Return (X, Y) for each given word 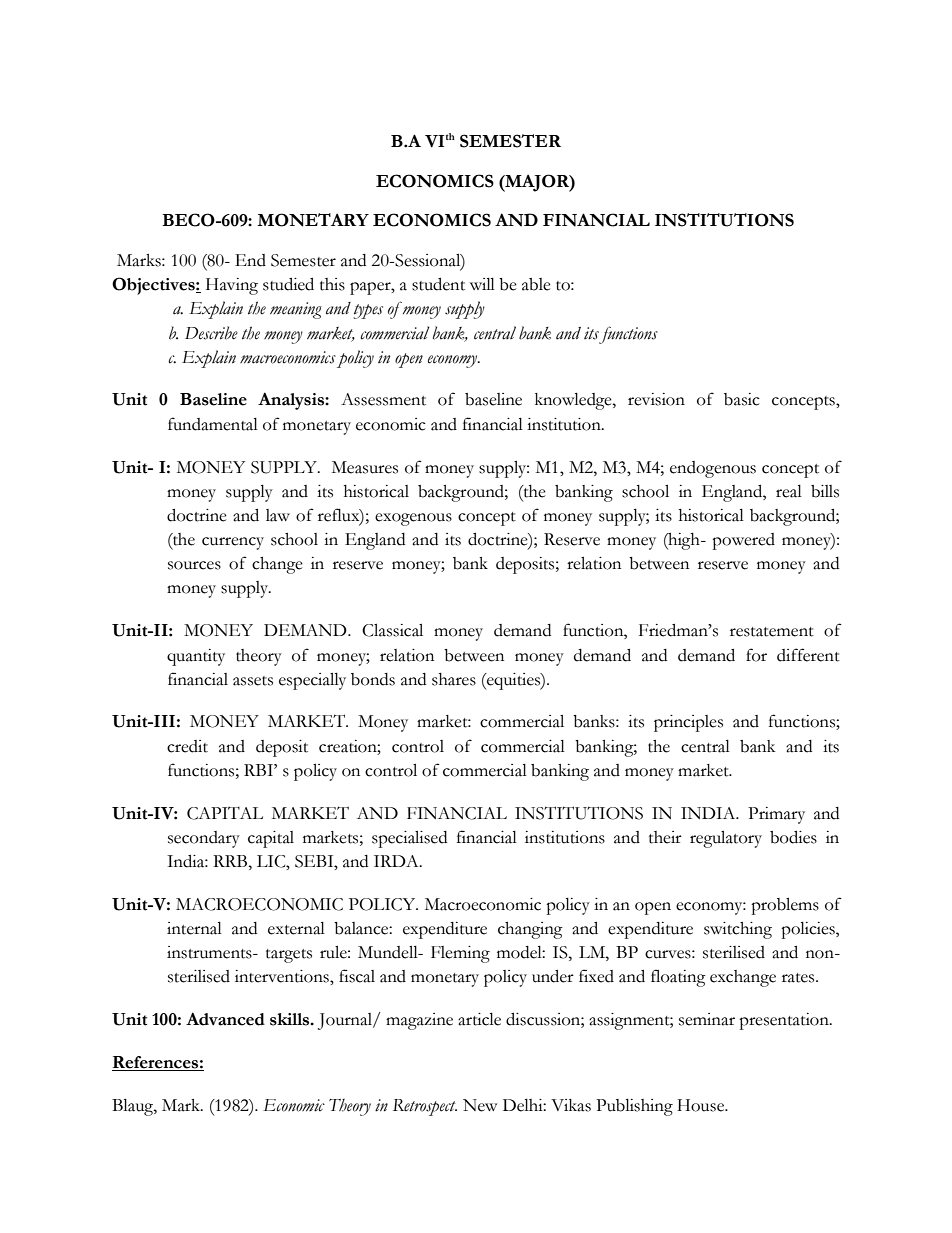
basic (742, 399)
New (480, 1105)
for (756, 655)
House (701, 1105)
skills (291, 1019)
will (482, 284)
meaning (296, 310)
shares (454, 679)
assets (253, 681)
